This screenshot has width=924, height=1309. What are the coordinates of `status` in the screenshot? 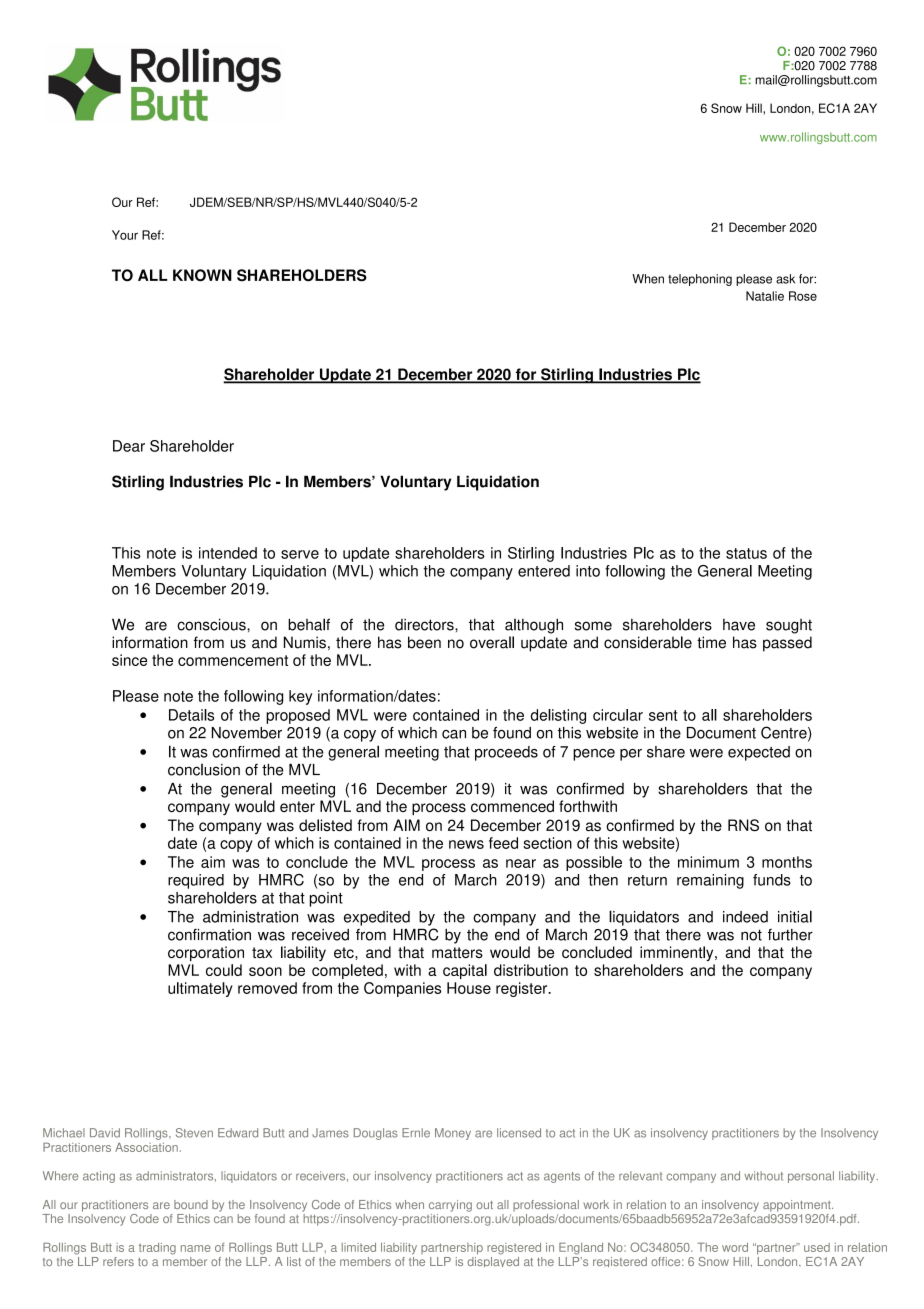 It's located at (746, 553).
